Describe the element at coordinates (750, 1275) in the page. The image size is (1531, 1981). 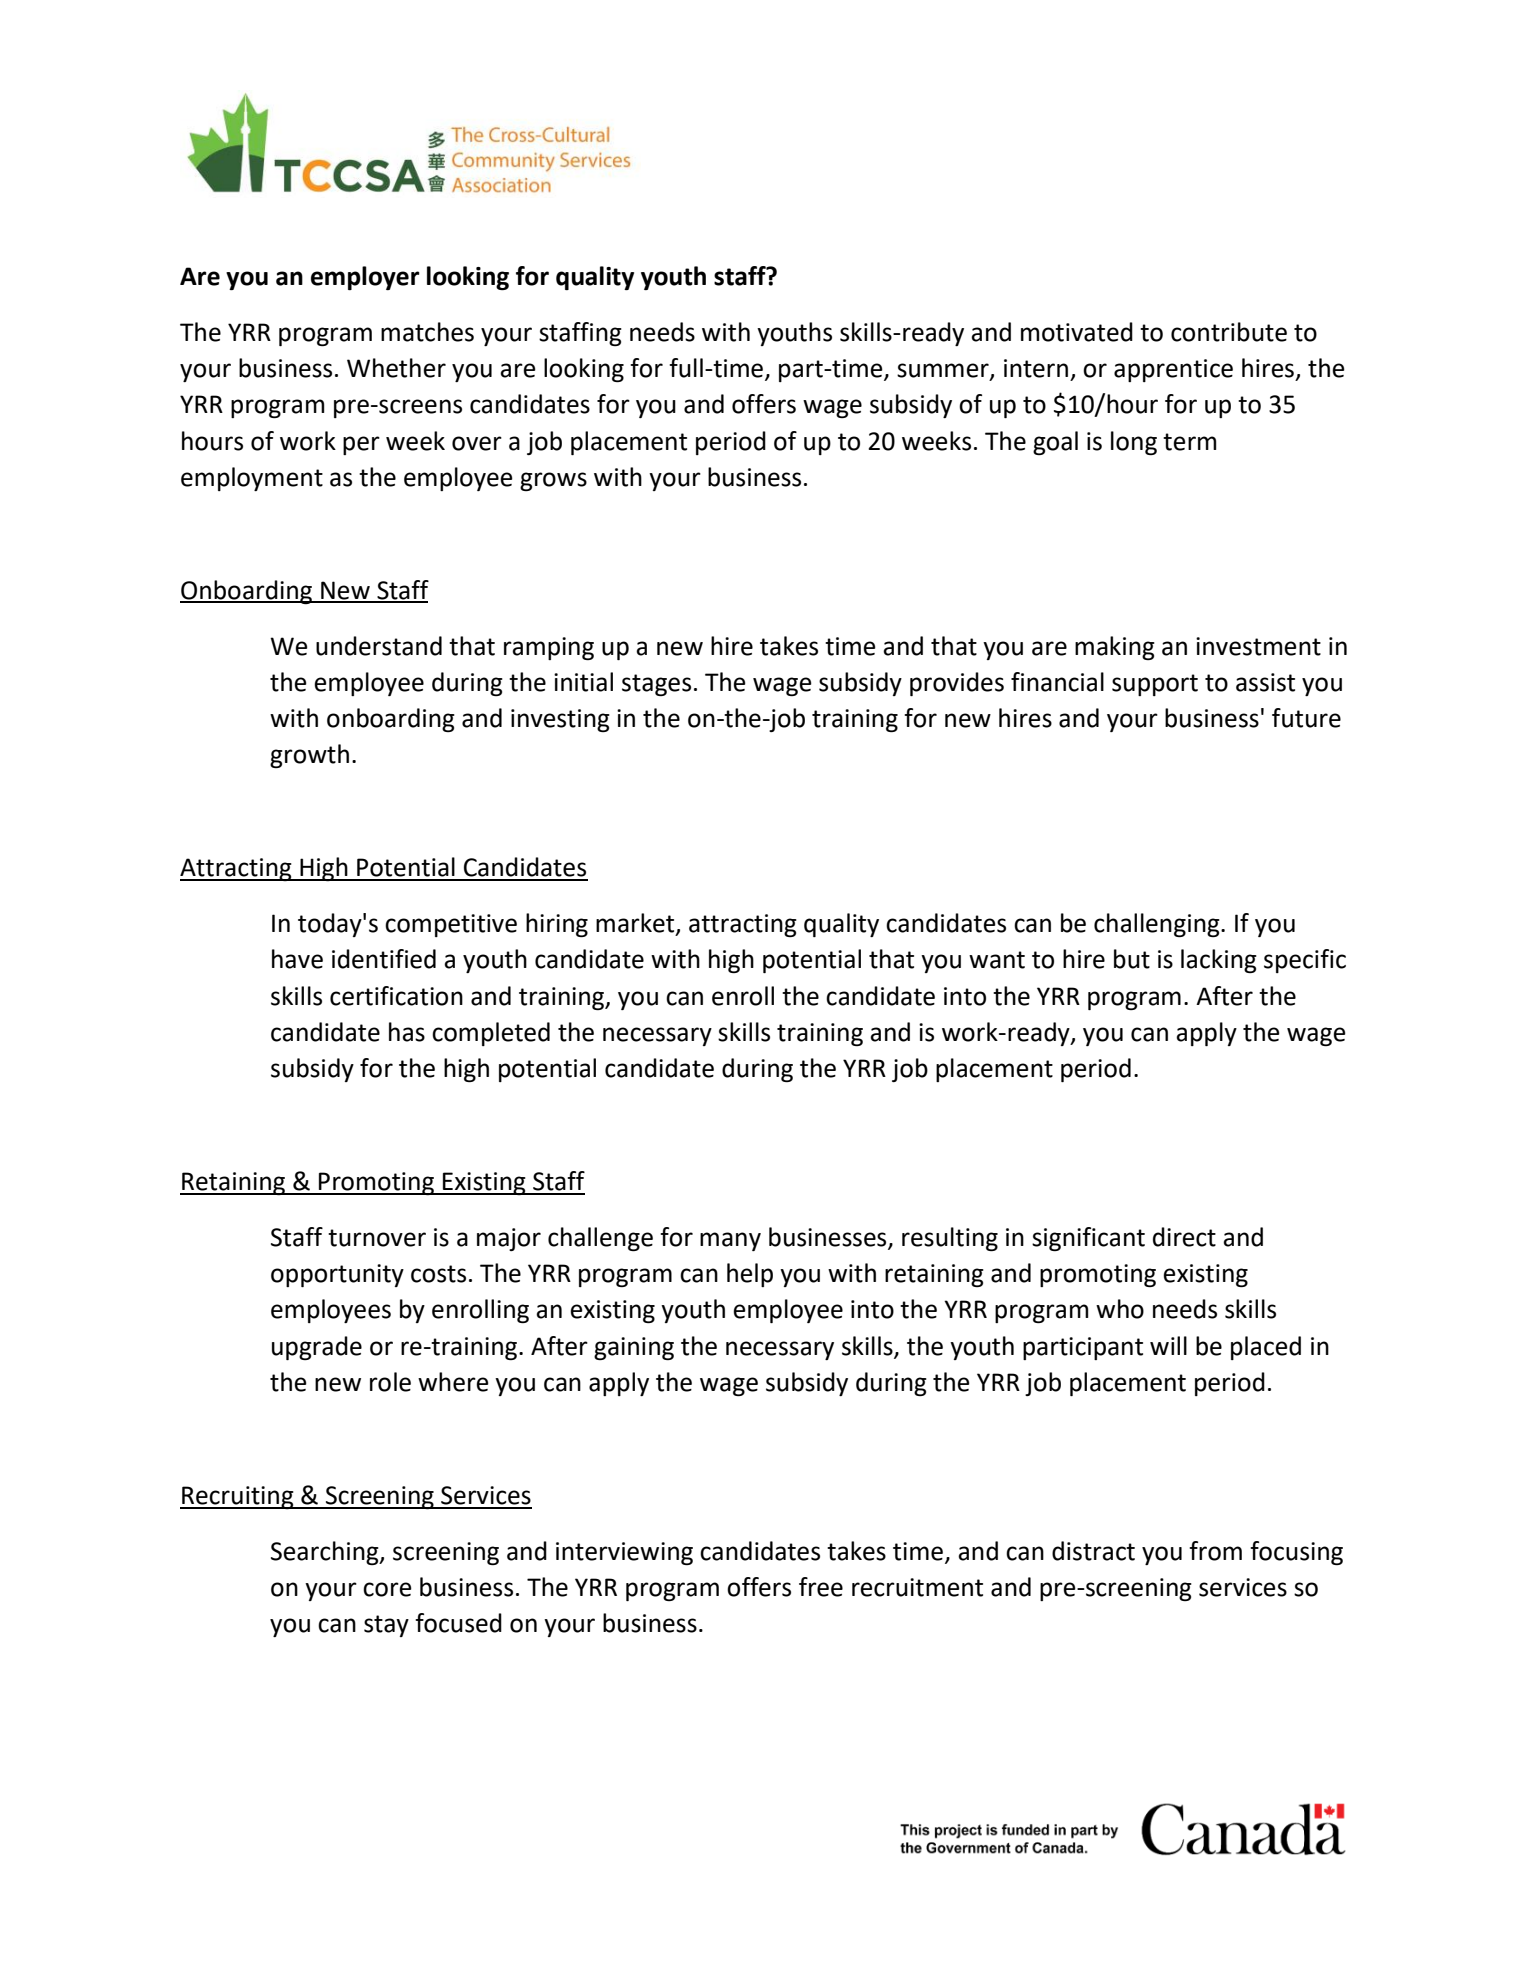
I see `help` at that location.
